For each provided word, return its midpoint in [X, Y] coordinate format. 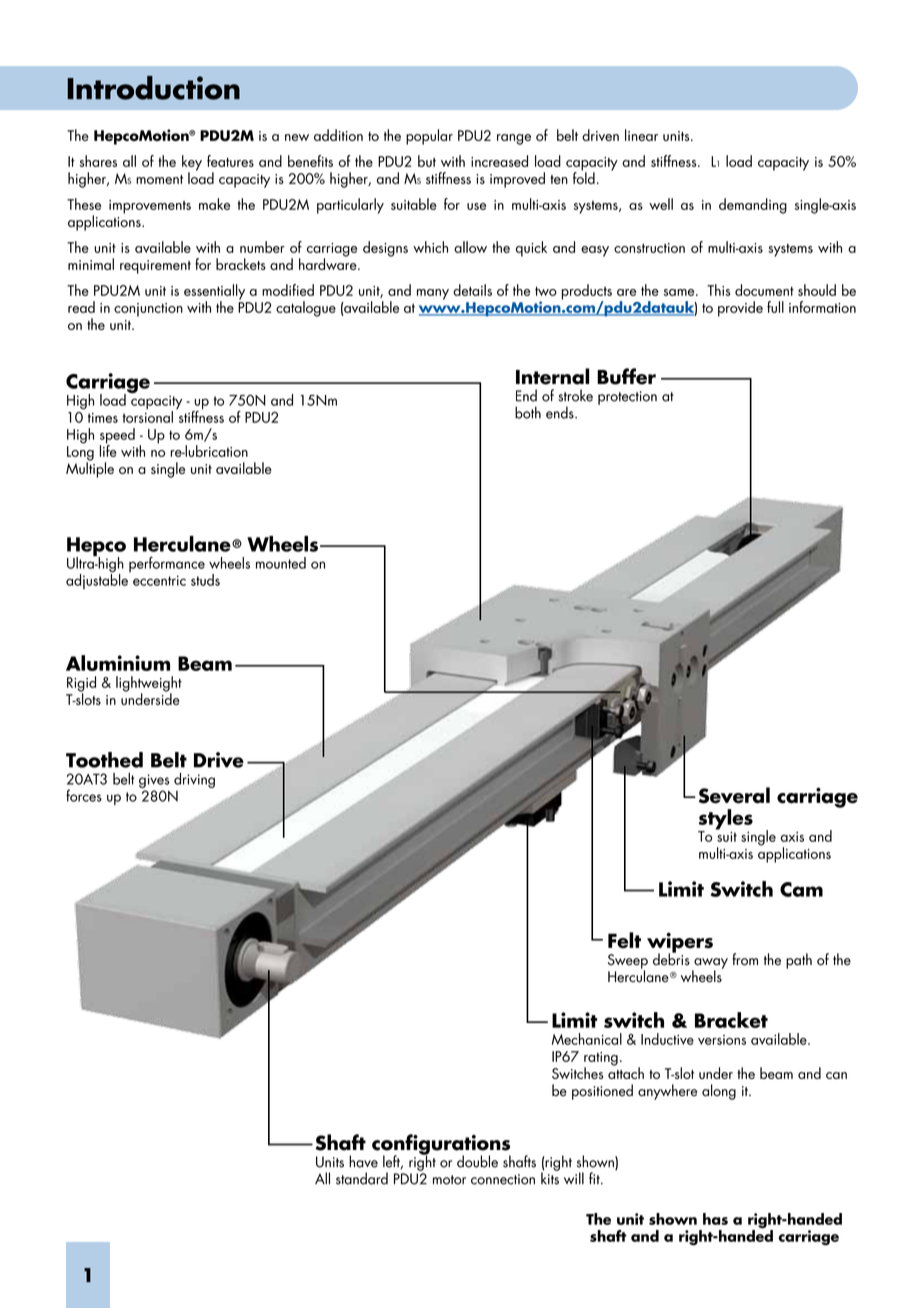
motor [449, 1180]
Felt [624, 940]
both [528, 412]
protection [627, 398]
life [108, 450]
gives [154, 781]
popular [429, 137]
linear [641, 135]
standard [362, 1178]
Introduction [153, 88]
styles [725, 820]
